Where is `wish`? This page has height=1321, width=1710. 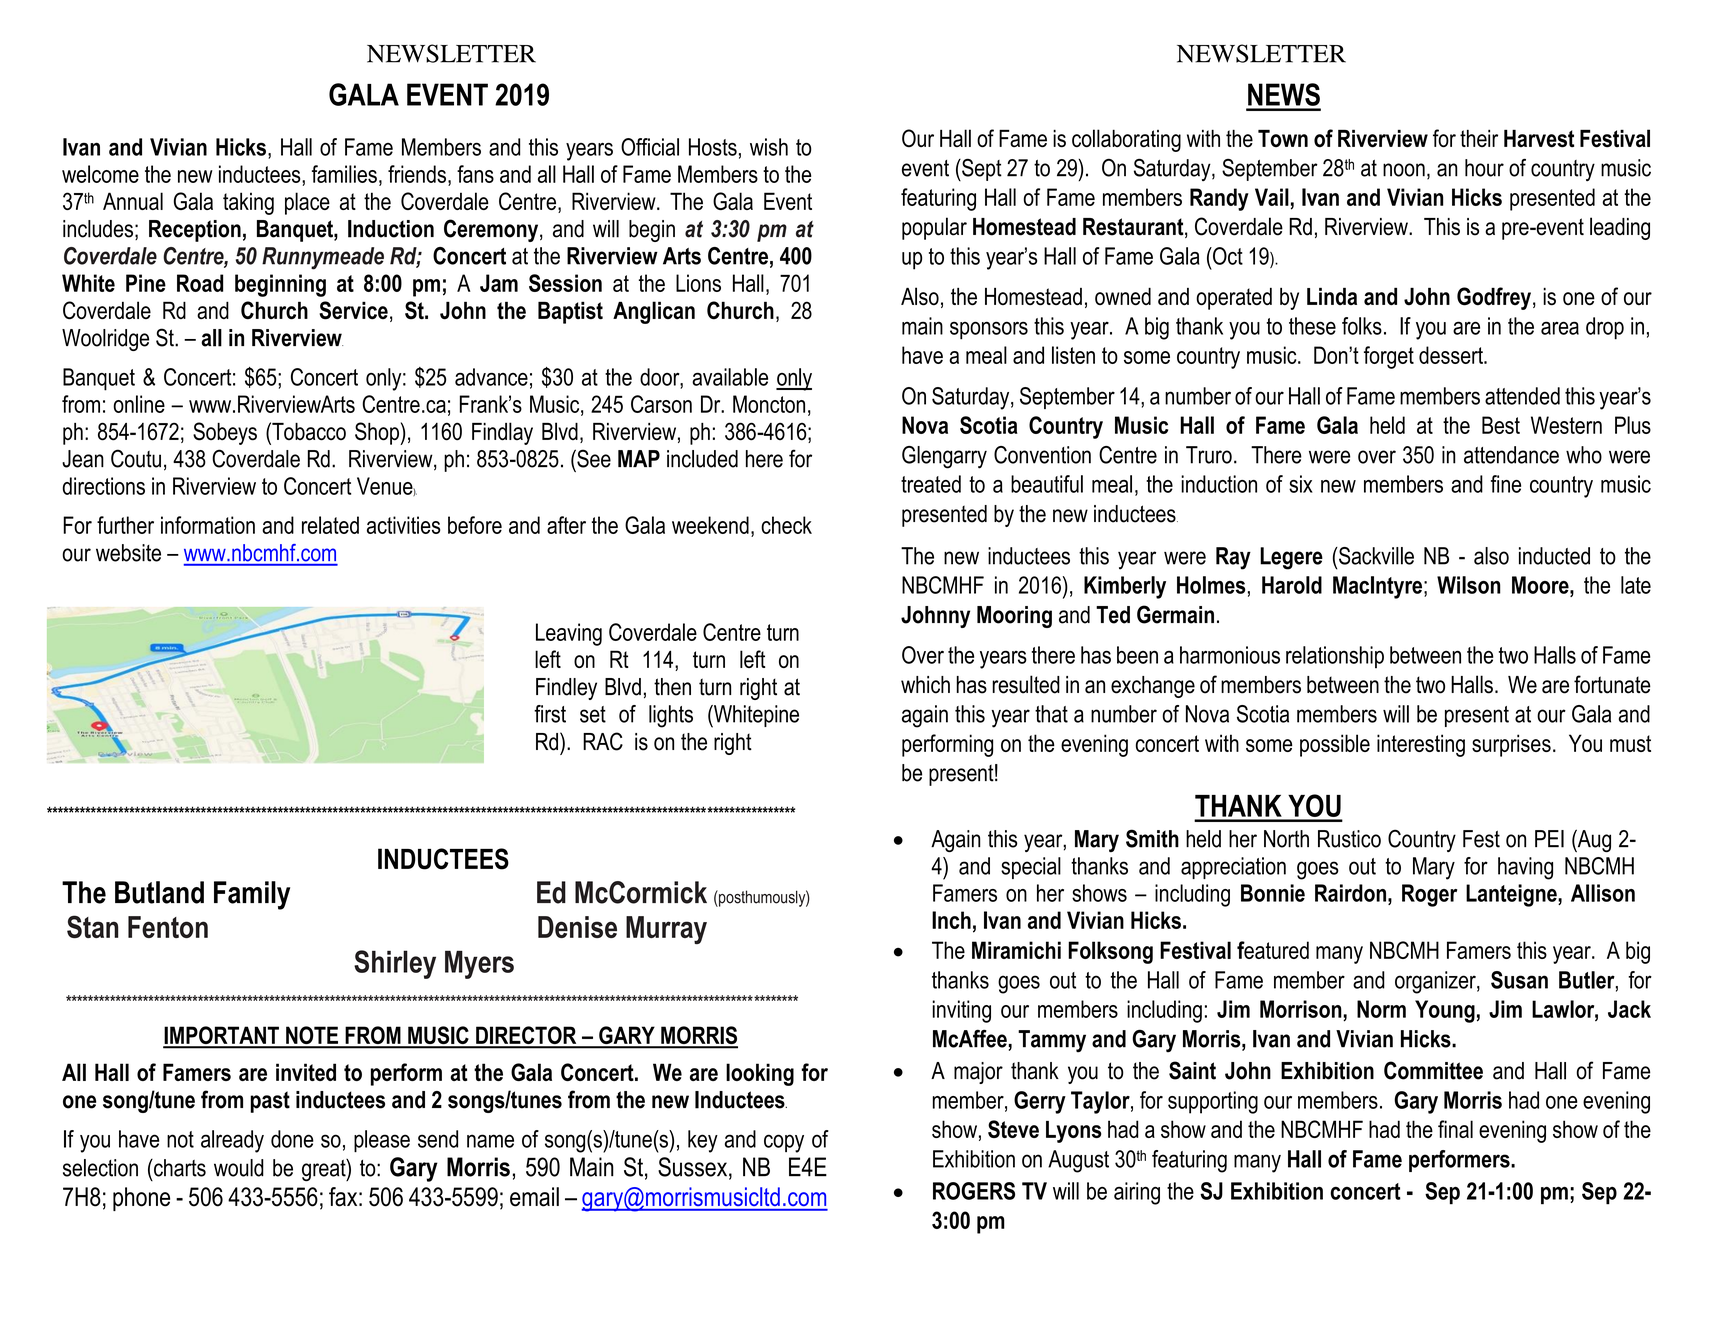 wish is located at coordinates (769, 147).
